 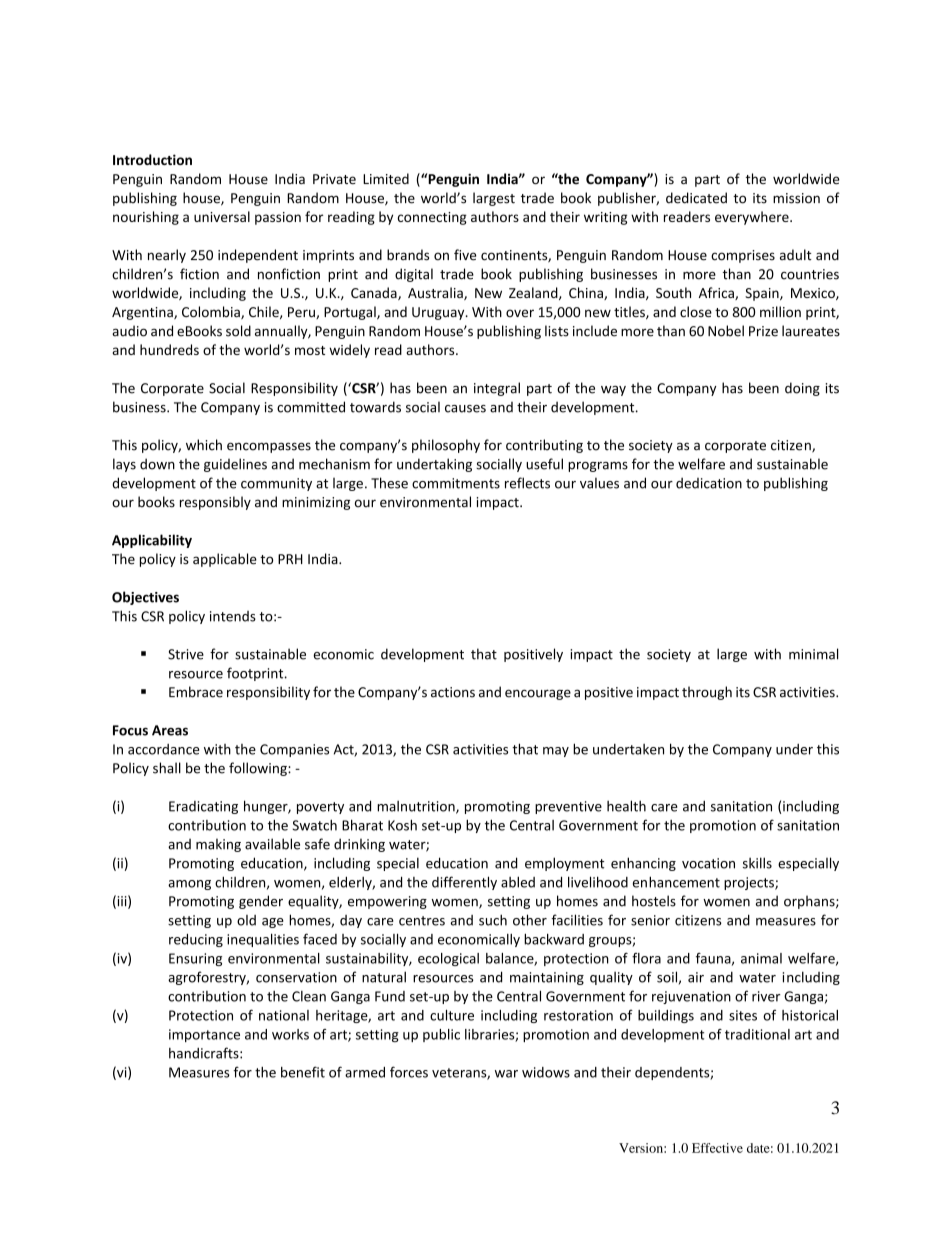 What do you see at coordinates (222, 216) in the image?
I see `universal` at bounding box center [222, 216].
